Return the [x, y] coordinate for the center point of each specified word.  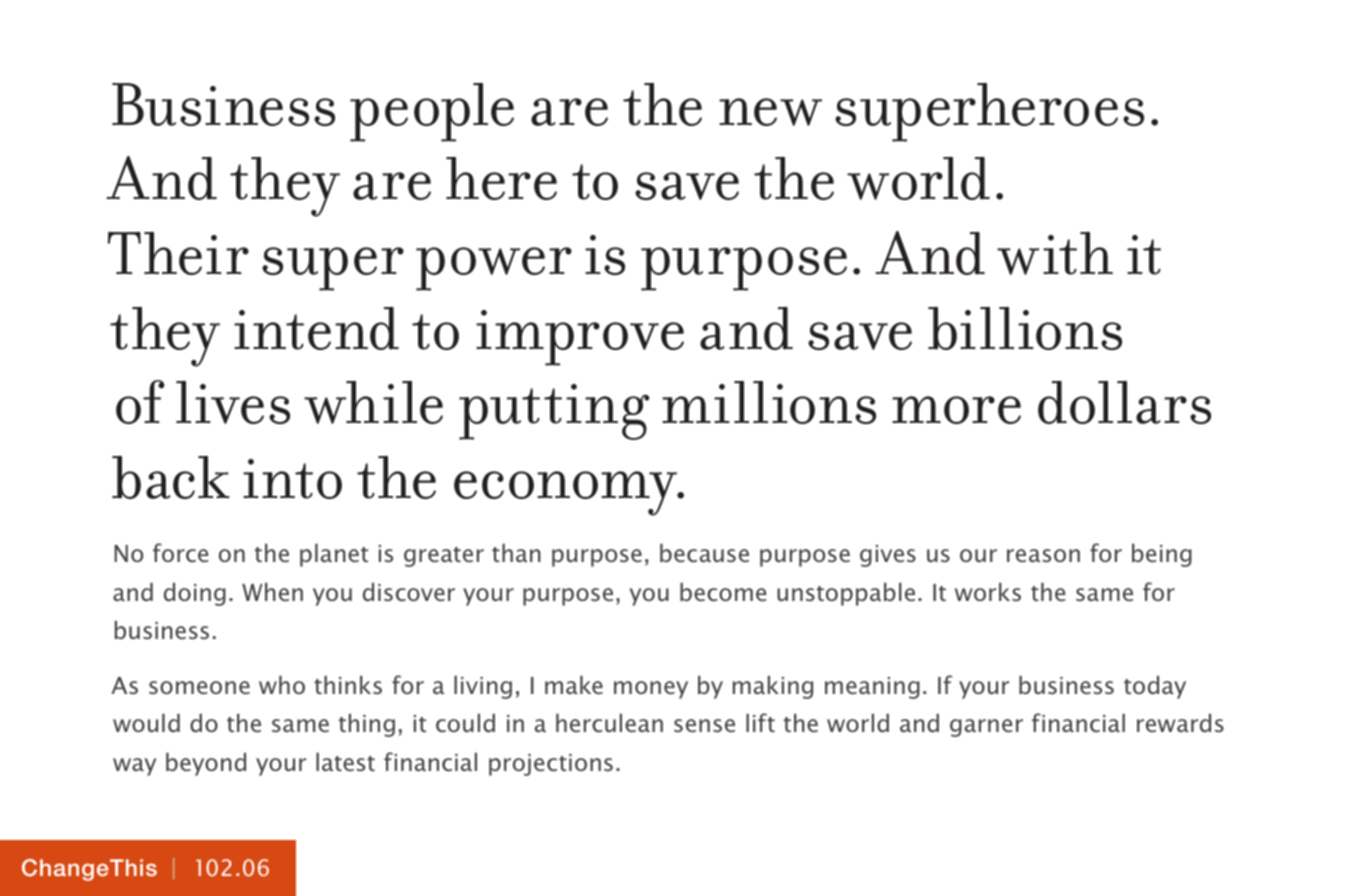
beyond [206, 764]
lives [233, 402]
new [770, 112]
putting [554, 412]
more [956, 410]
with [1055, 253]
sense [704, 725]
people [432, 112]
